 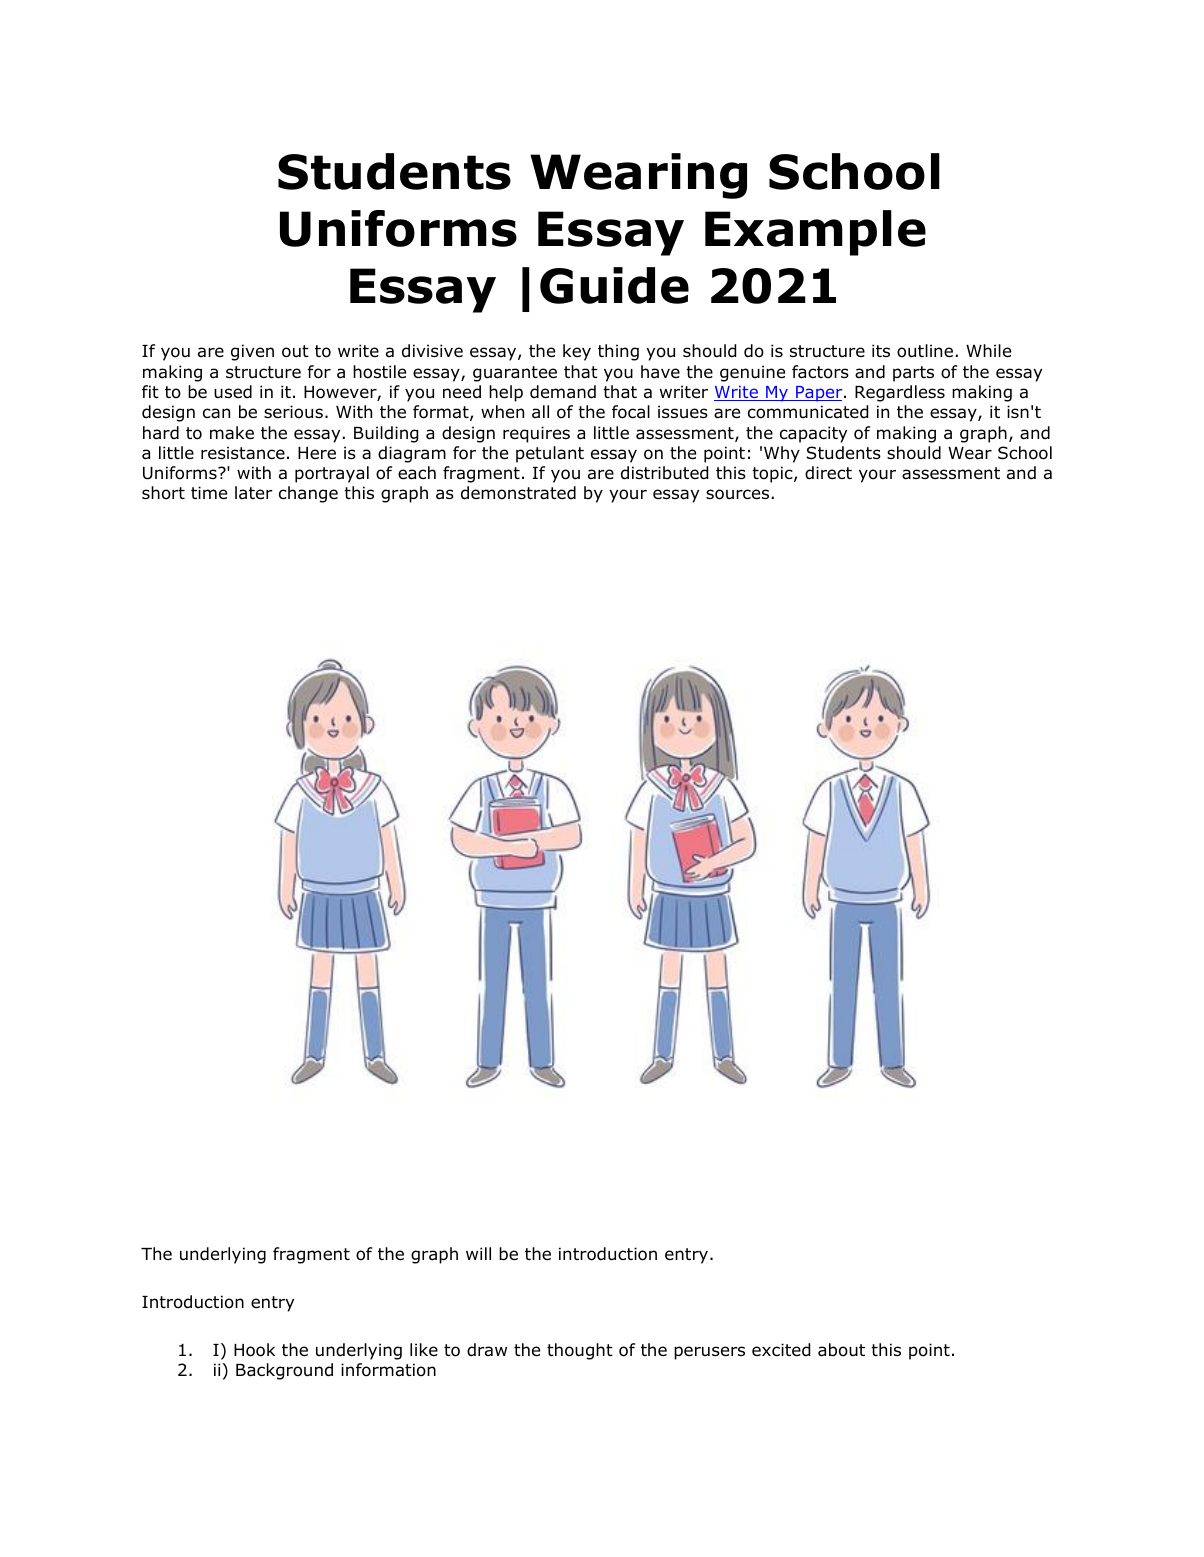 What do you see at coordinates (580, 1351) in the page?
I see `thought` at bounding box center [580, 1351].
